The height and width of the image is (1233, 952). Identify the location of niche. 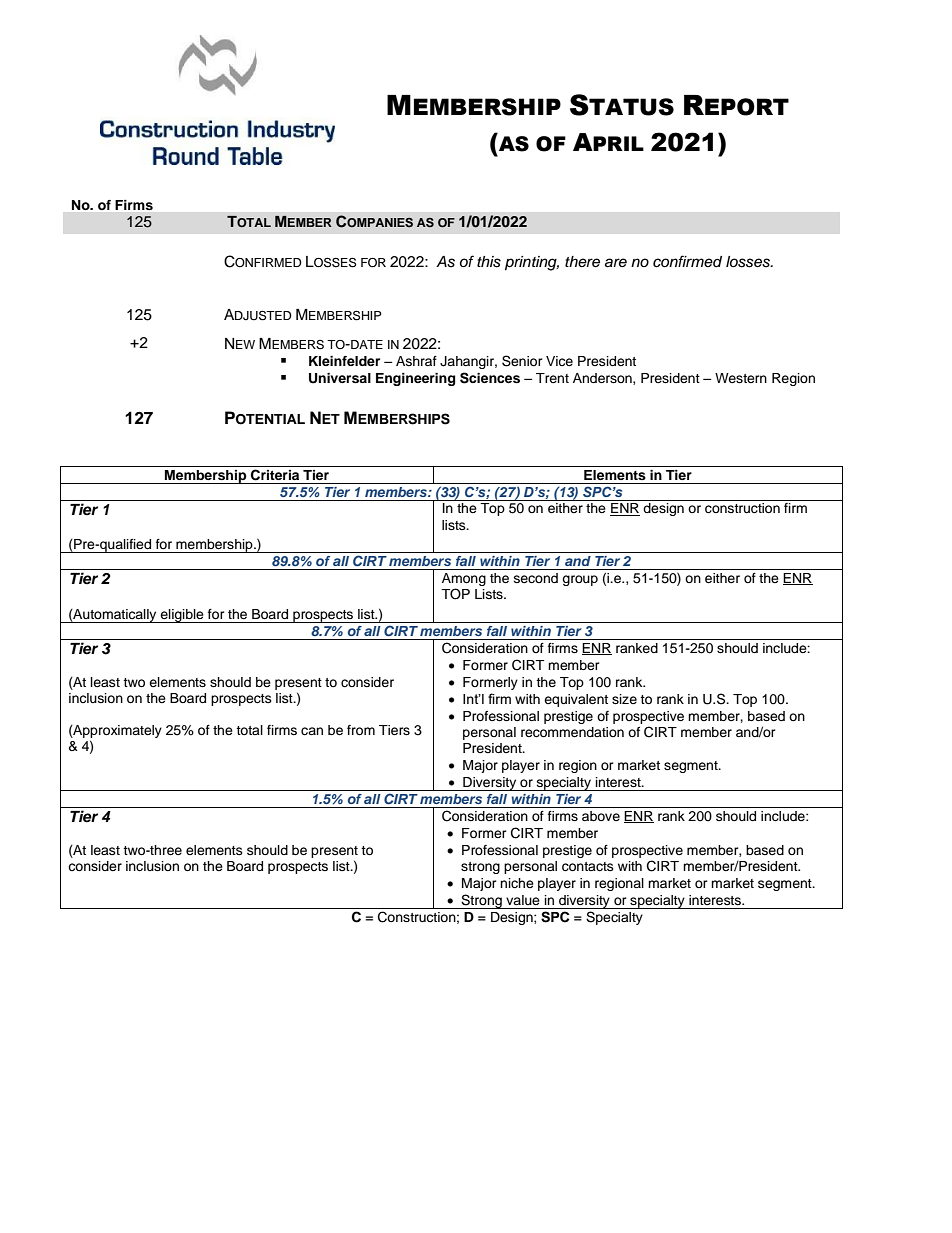
(517, 883).
